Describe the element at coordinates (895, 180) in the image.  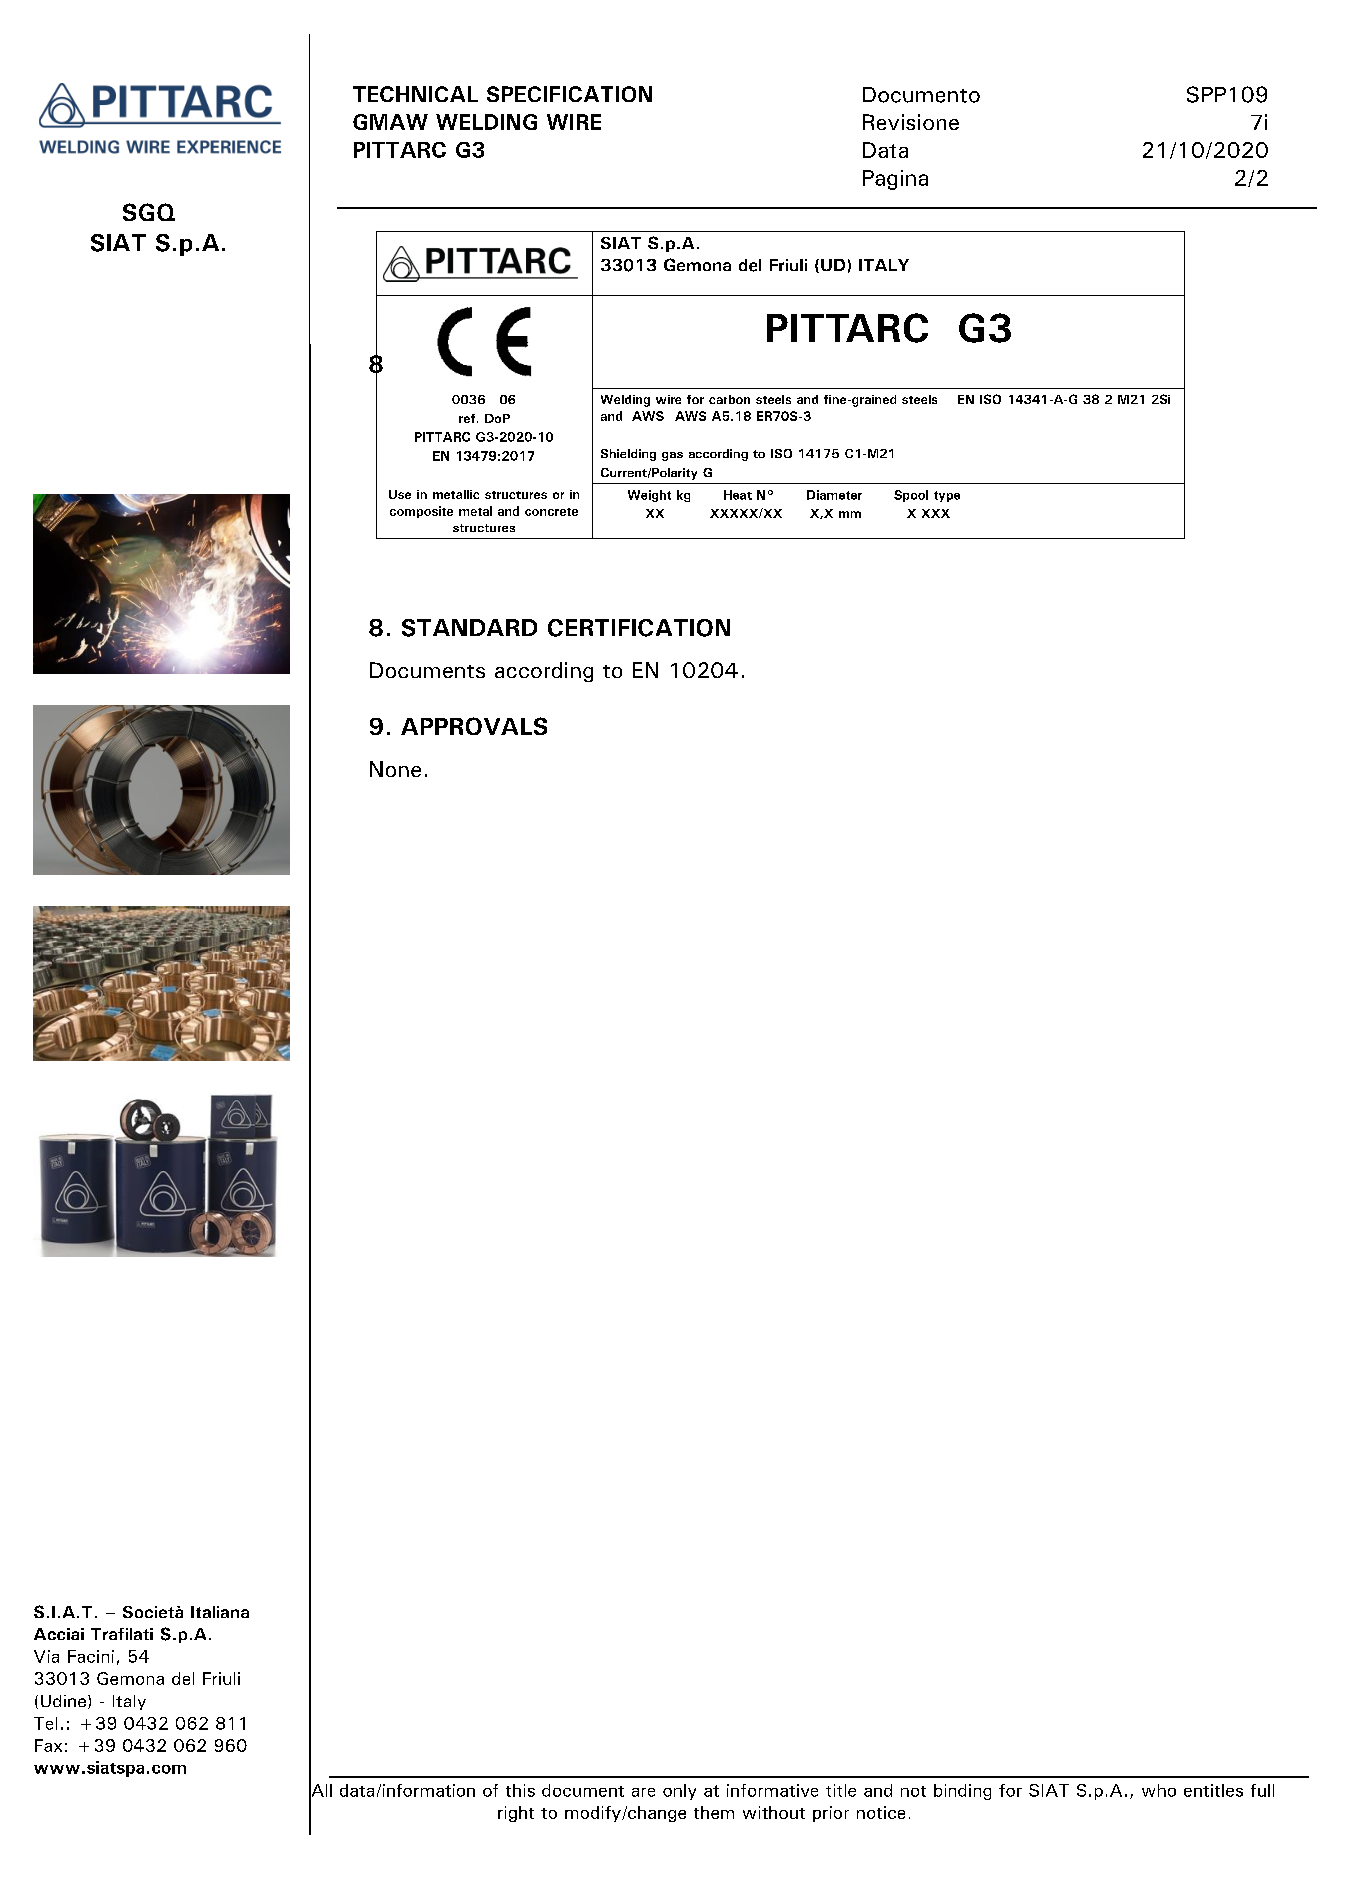
I see `Pagina` at that location.
